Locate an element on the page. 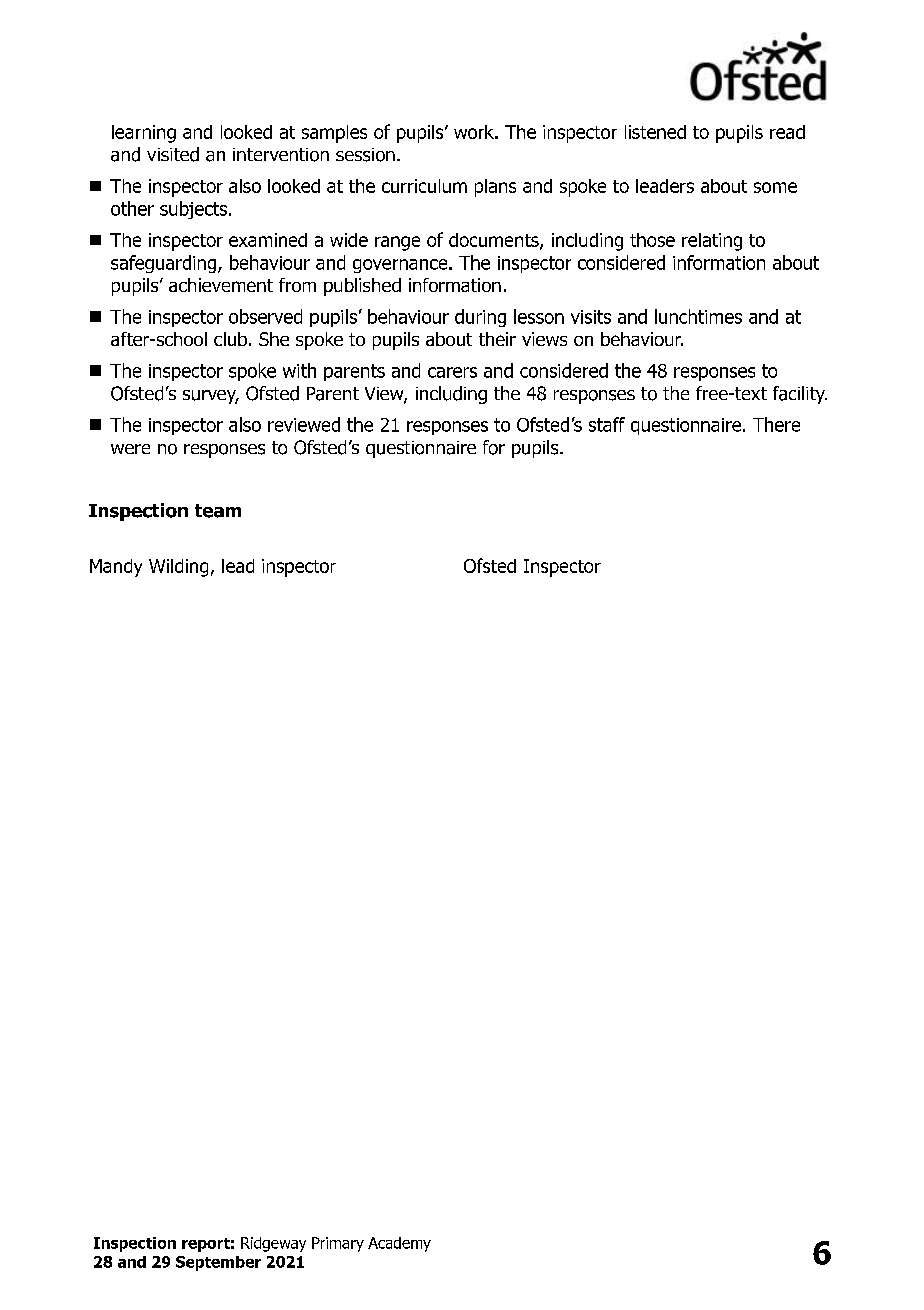 This image has width=924, height=1310. curriculum is located at coordinates (424, 186).
